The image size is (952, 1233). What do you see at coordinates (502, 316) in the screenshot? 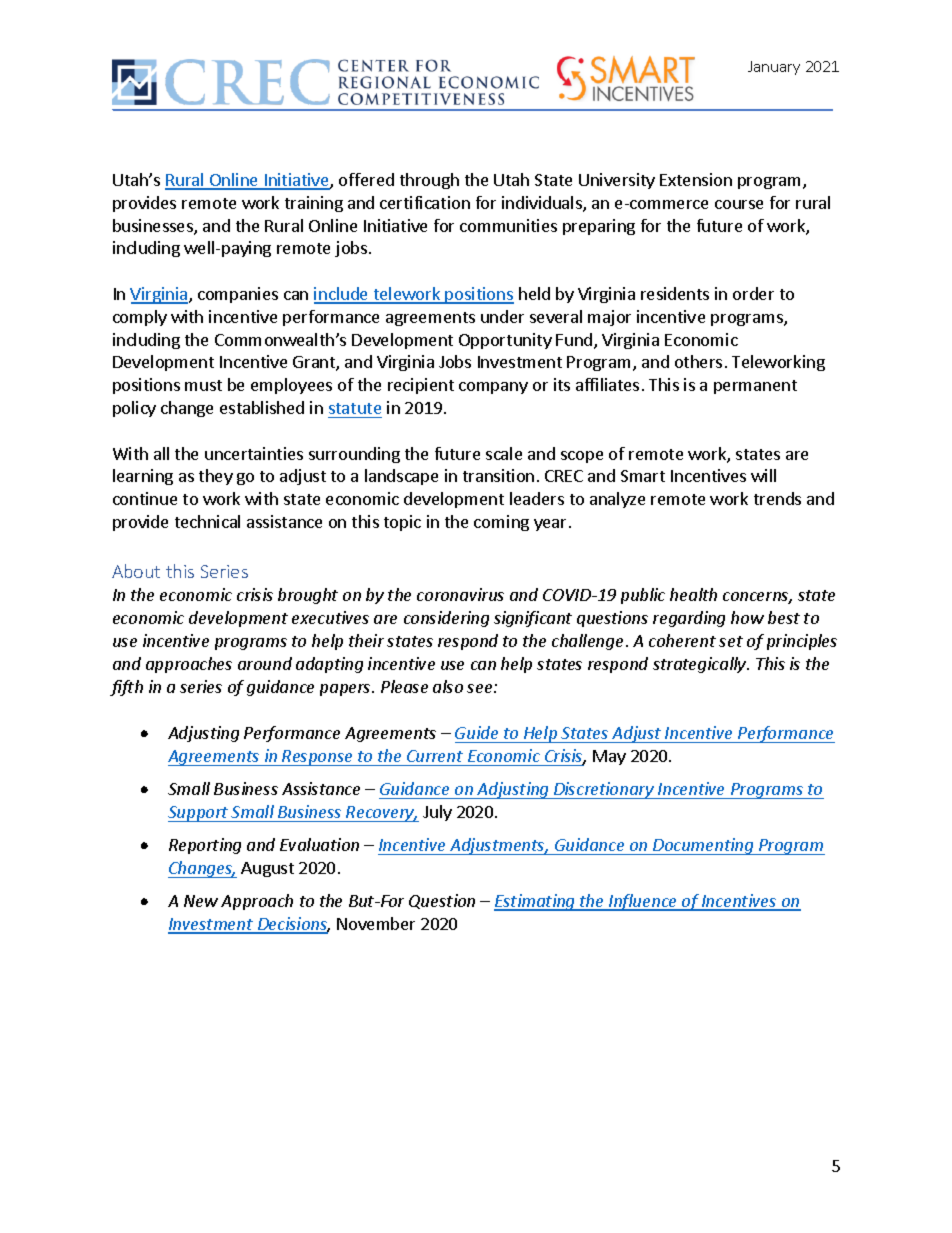
I see `under` at bounding box center [502, 316].
